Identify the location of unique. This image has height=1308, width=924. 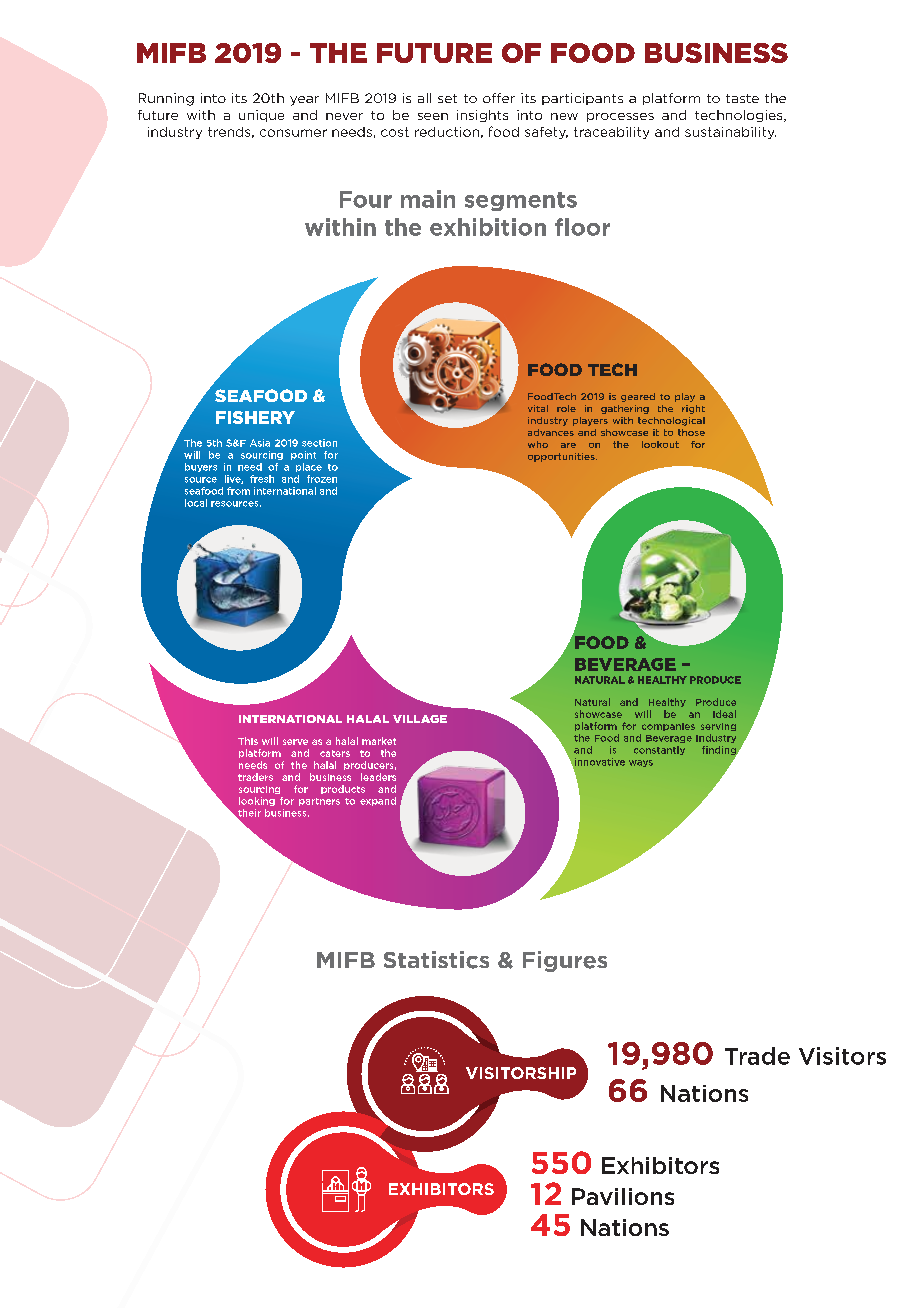
(261, 116).
